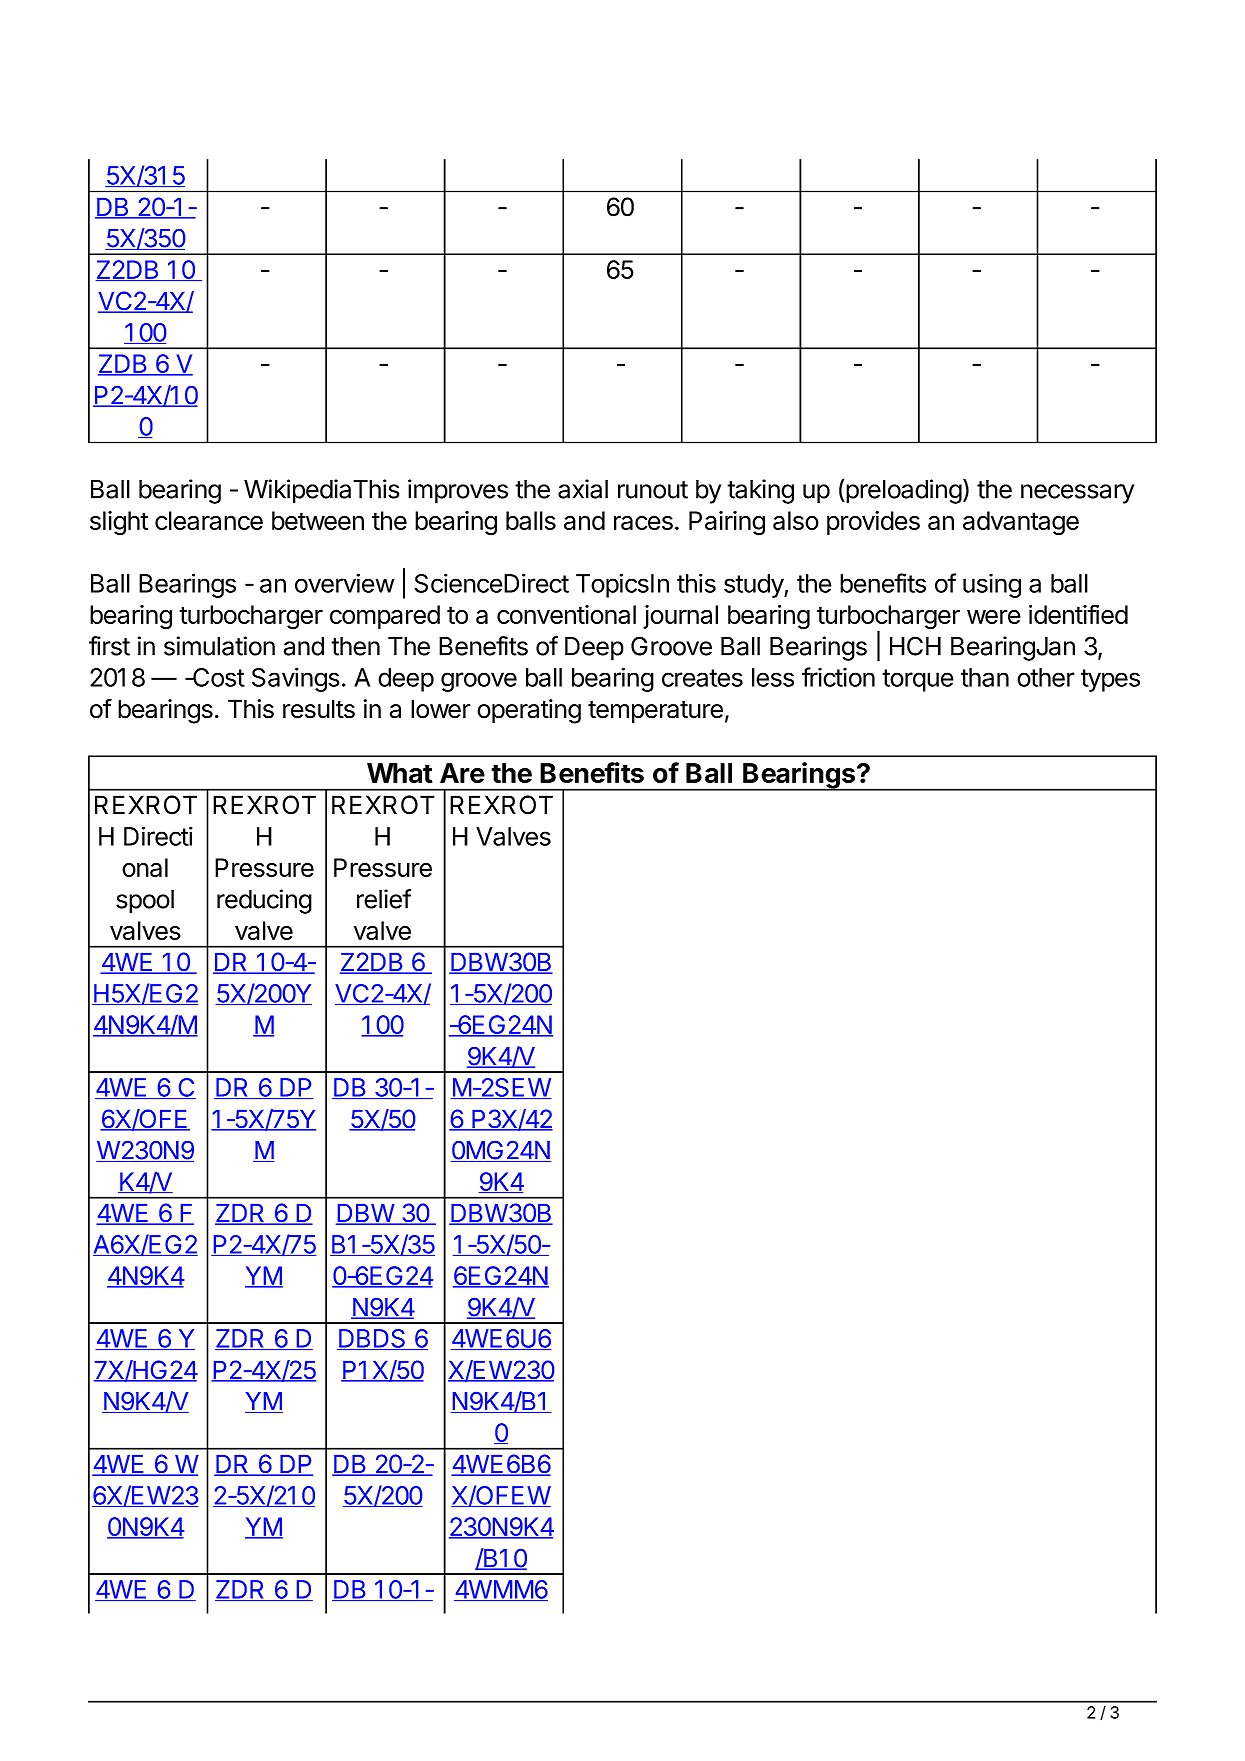 This screenshot has height=1761, width=1245. I want to click on reducing, so click(264, 901).
